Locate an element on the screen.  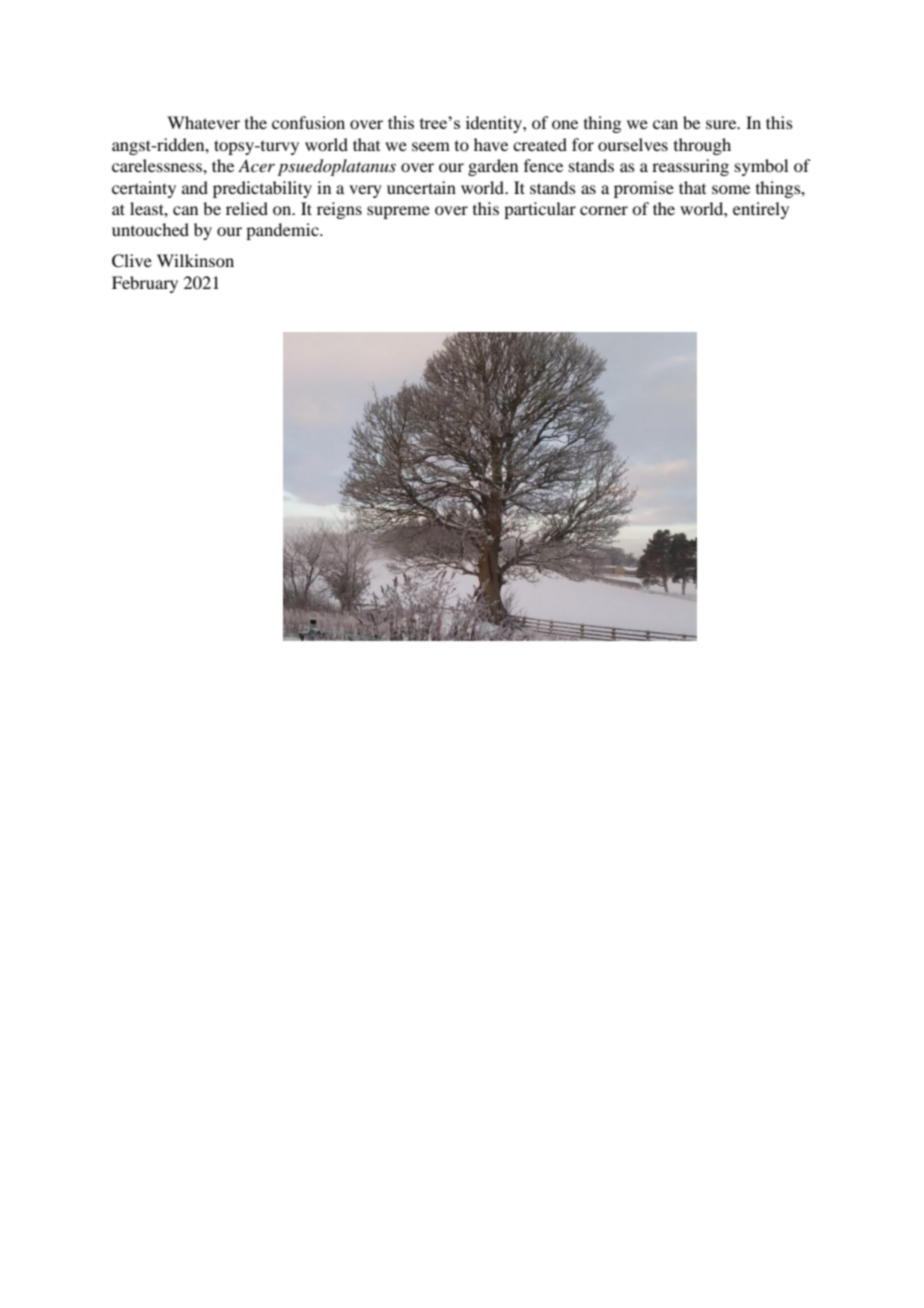
supreme is located at coordinates (398, 212).
